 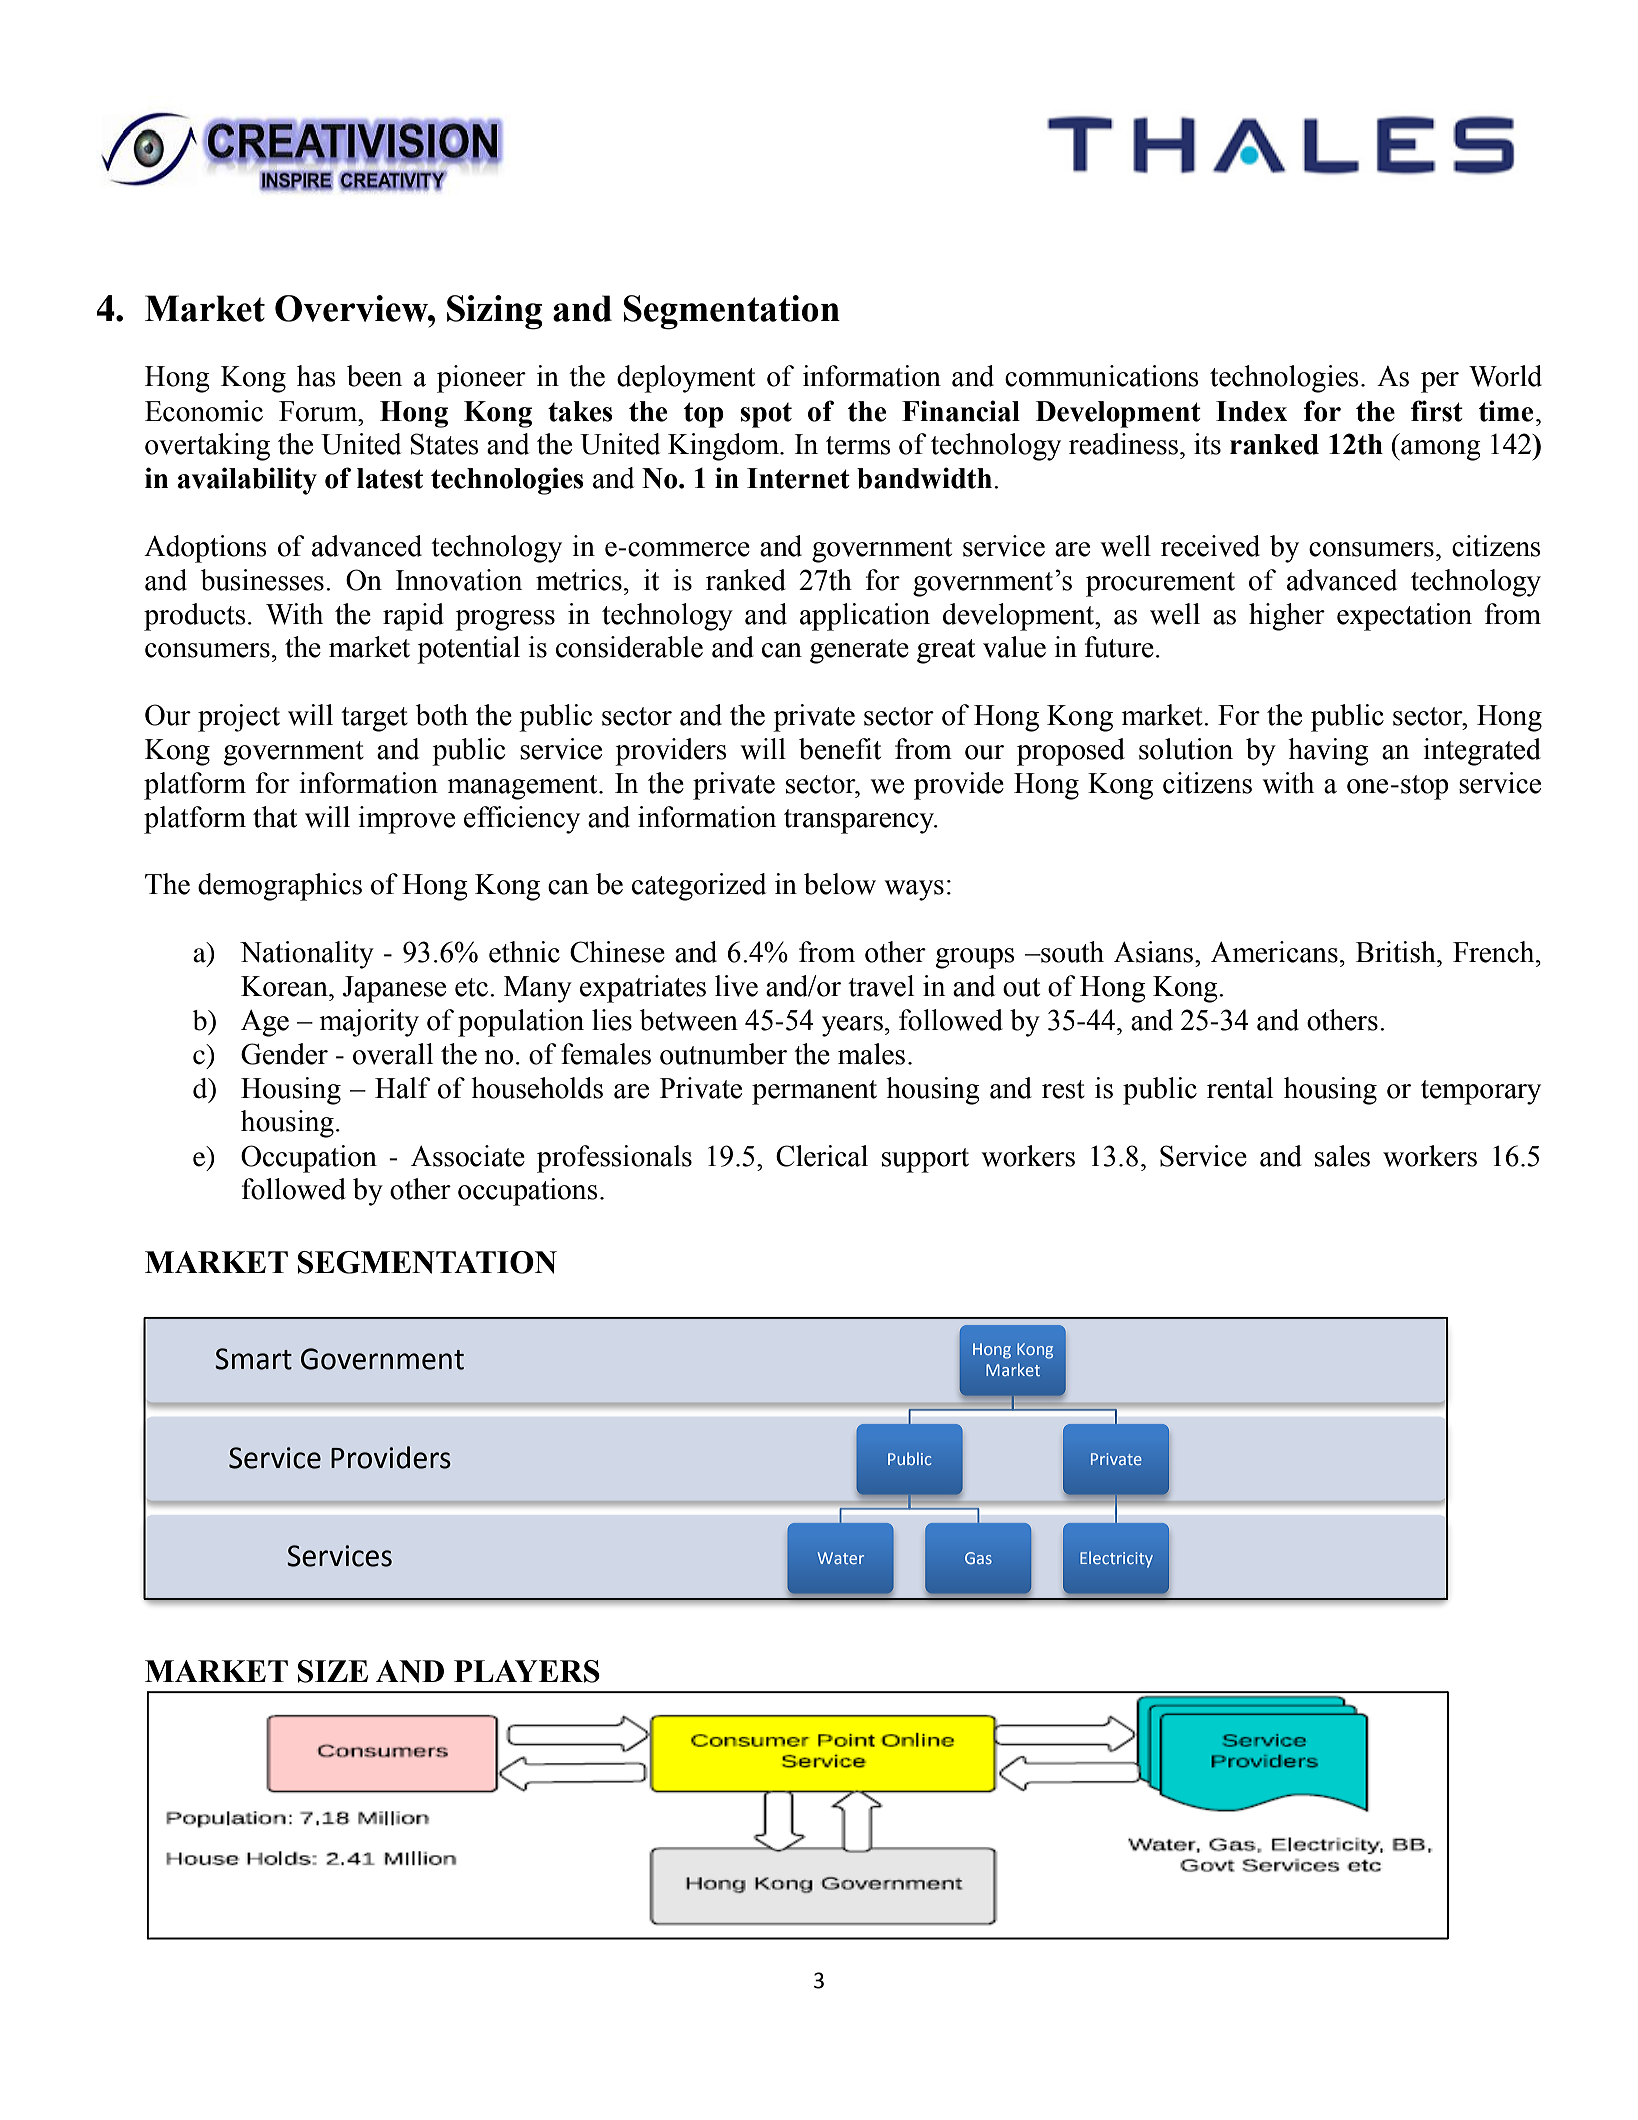 What do you see at coordinates (394, 989) in the screenshot?
I see `Japanese` at bounding box center [394, 989].
